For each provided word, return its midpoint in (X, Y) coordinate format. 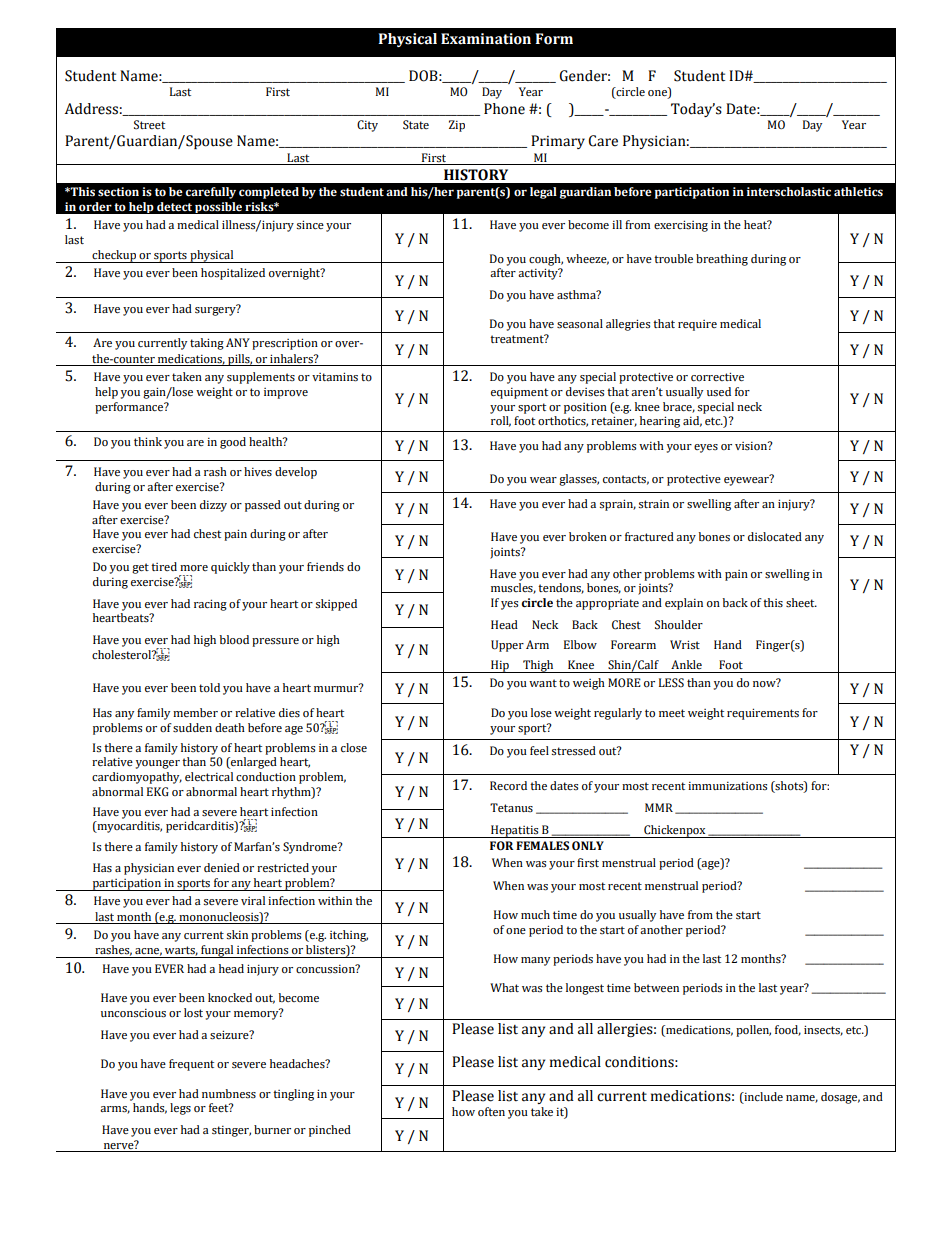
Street (149, 125)
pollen (753, 1031)
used (719, 392)
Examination (486, 39)
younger (158, 764)
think (148, 441)
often (491, 1111)
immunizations (727, 786)
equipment (519, 393)
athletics (858, 191)
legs (180, 1109)
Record (508, 785)
